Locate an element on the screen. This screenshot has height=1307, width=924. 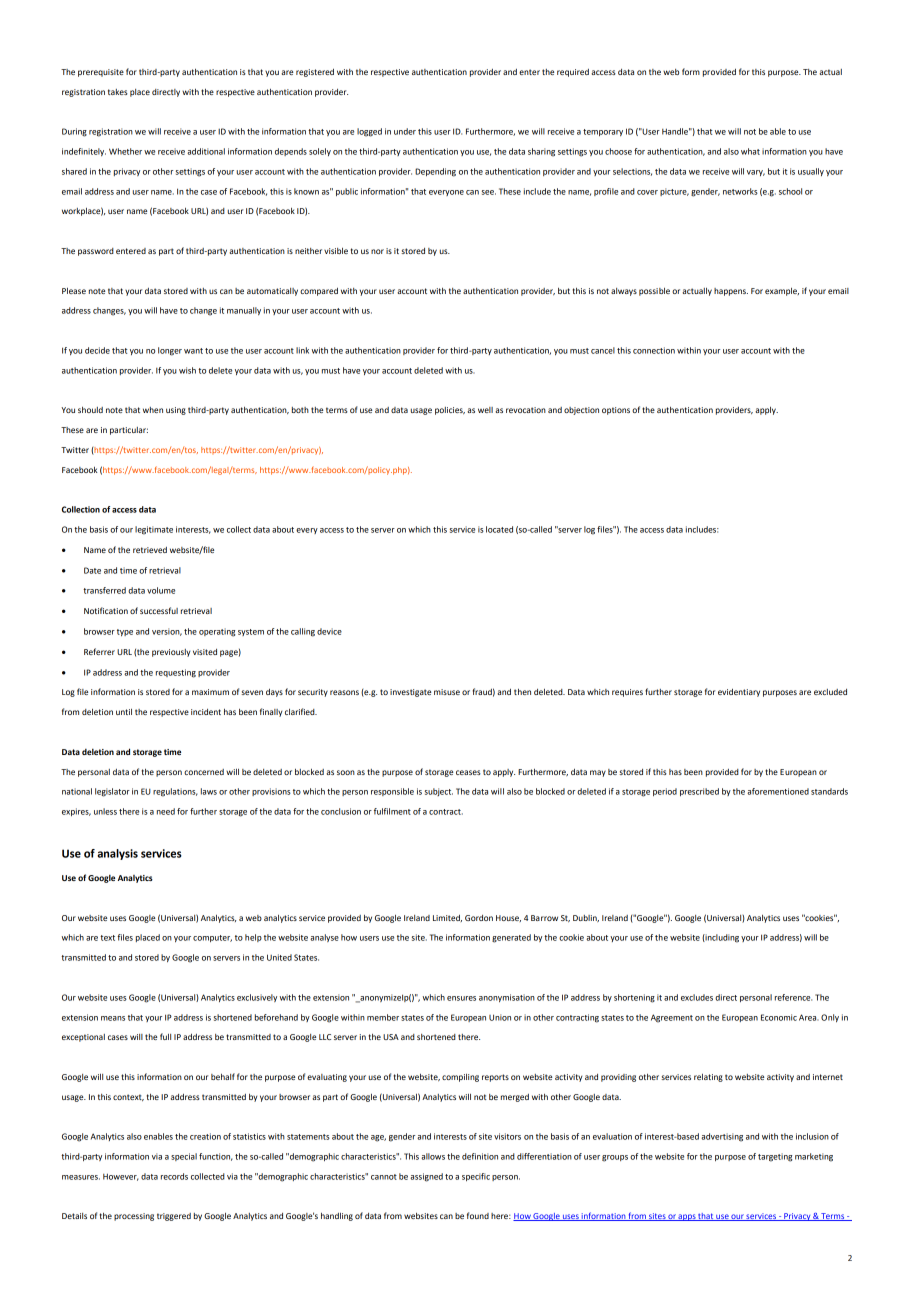
takes is located at coordinates (118, 92).
